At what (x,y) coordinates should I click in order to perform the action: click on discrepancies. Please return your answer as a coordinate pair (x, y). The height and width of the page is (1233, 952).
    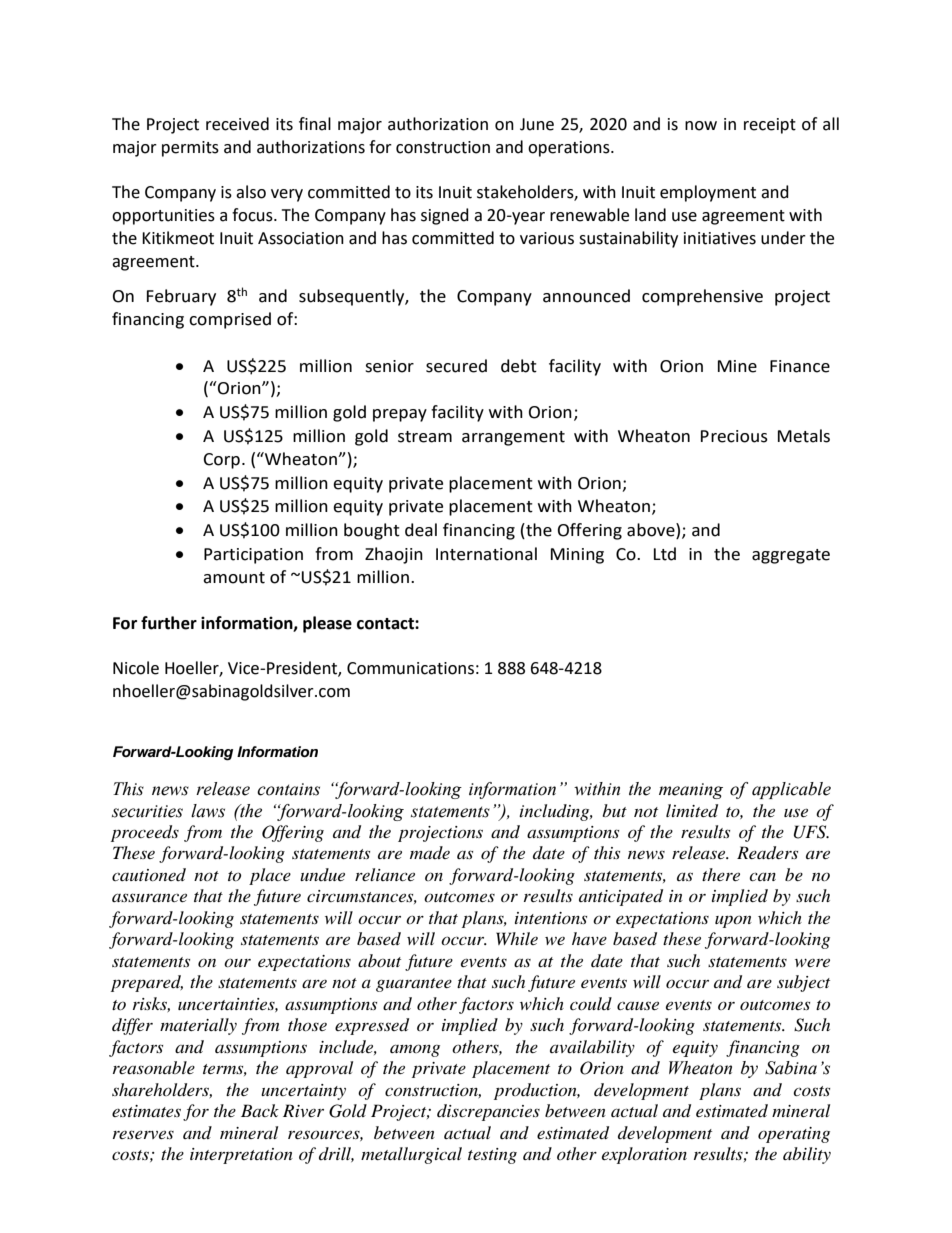
    Looking at the image, I should click on (488, 1112).
